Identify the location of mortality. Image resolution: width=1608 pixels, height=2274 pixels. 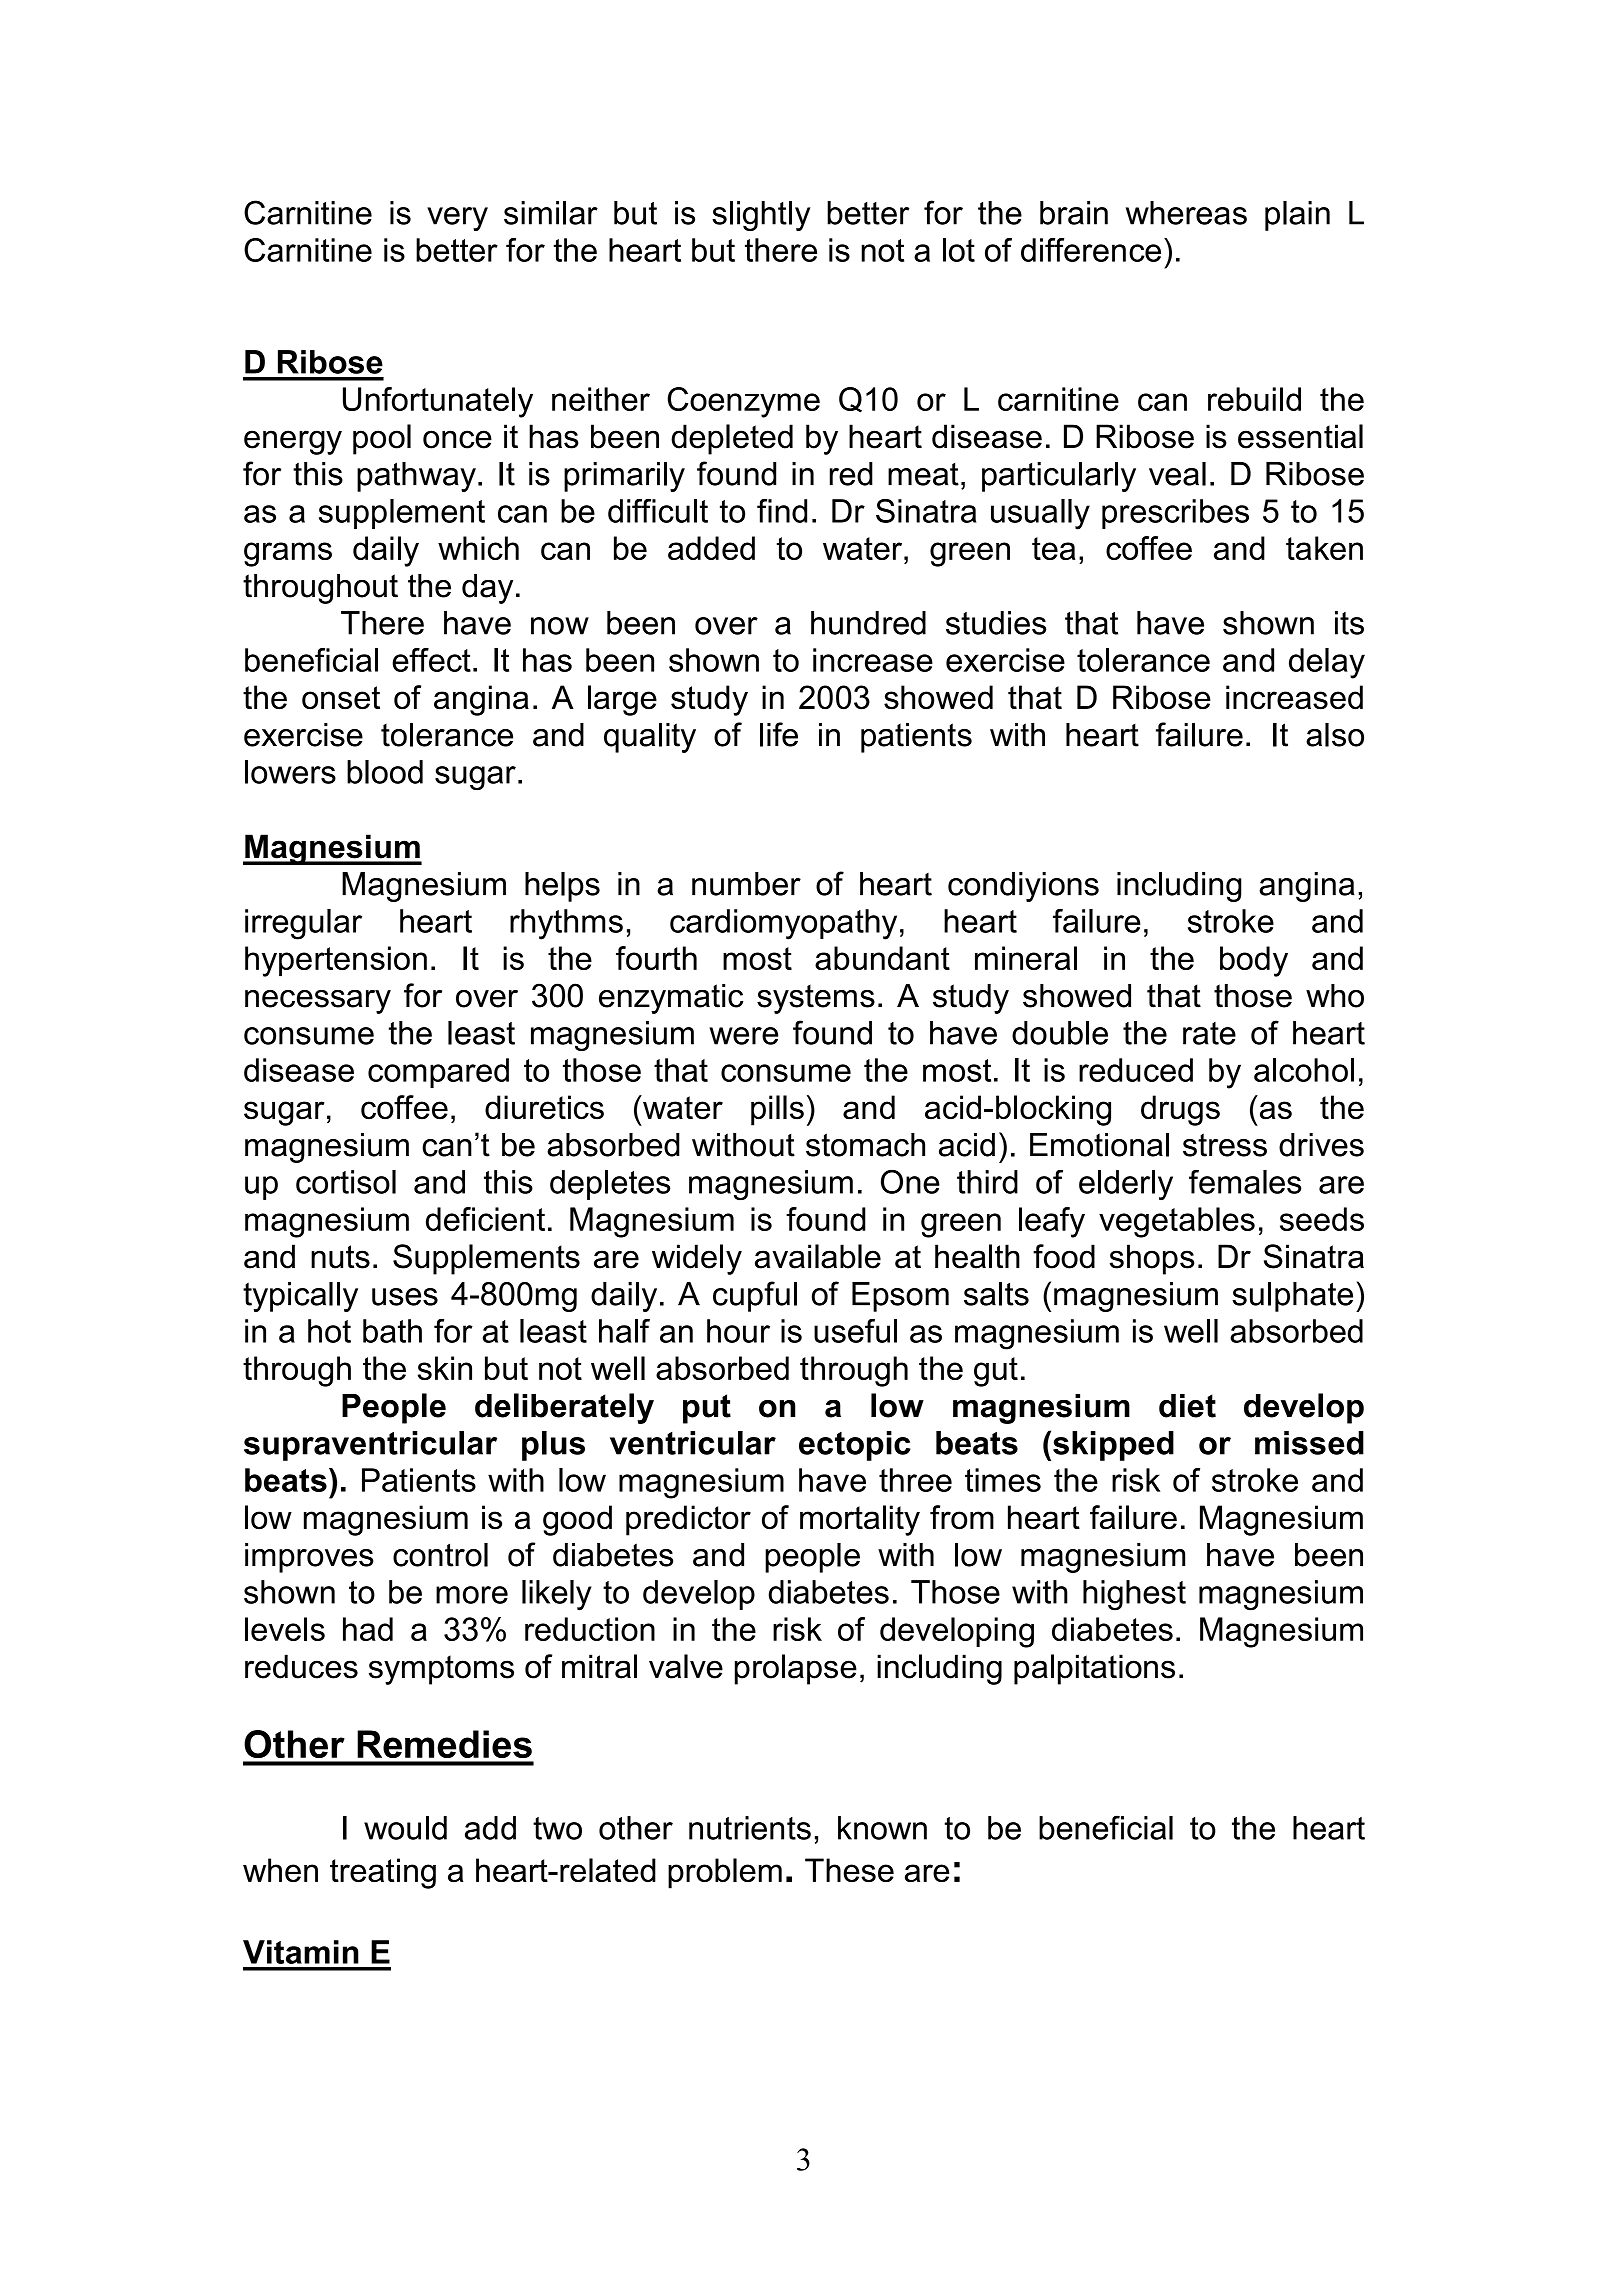
(860, 1520).
